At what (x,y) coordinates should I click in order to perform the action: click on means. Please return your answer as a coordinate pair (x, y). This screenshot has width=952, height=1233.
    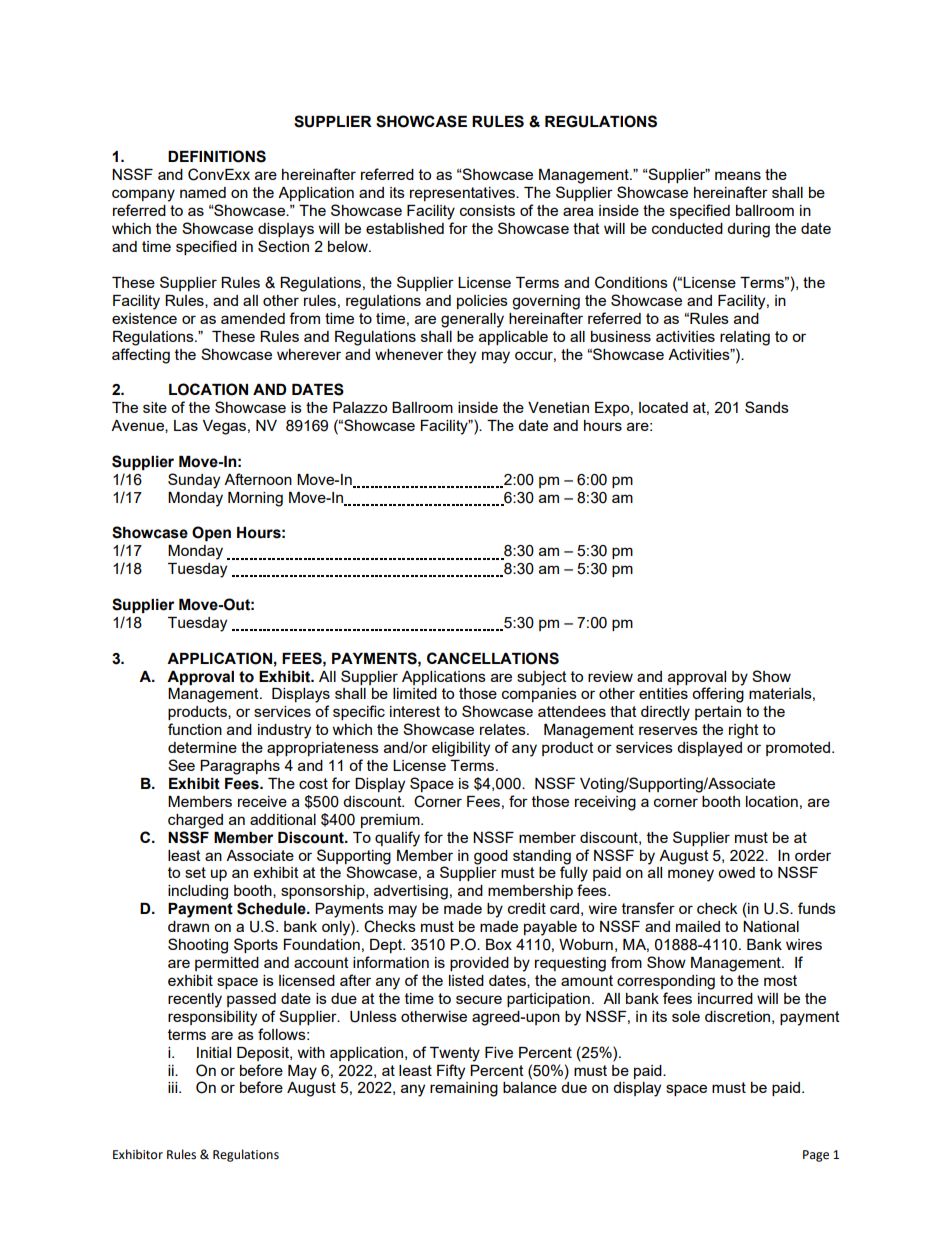
    Looking at the image, I should click on (738, 175).
